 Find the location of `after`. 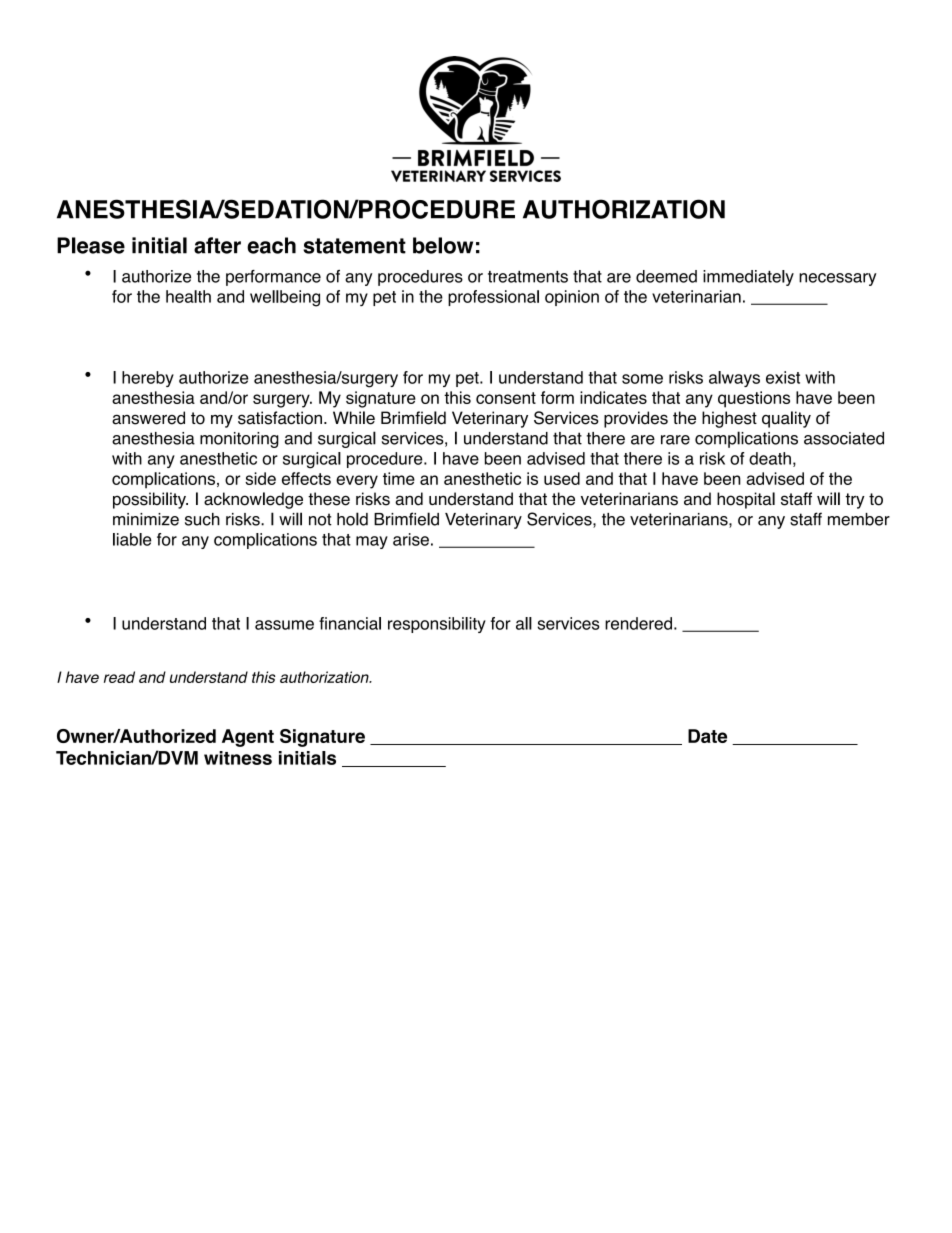

after is located at coordinates (217, 245).
